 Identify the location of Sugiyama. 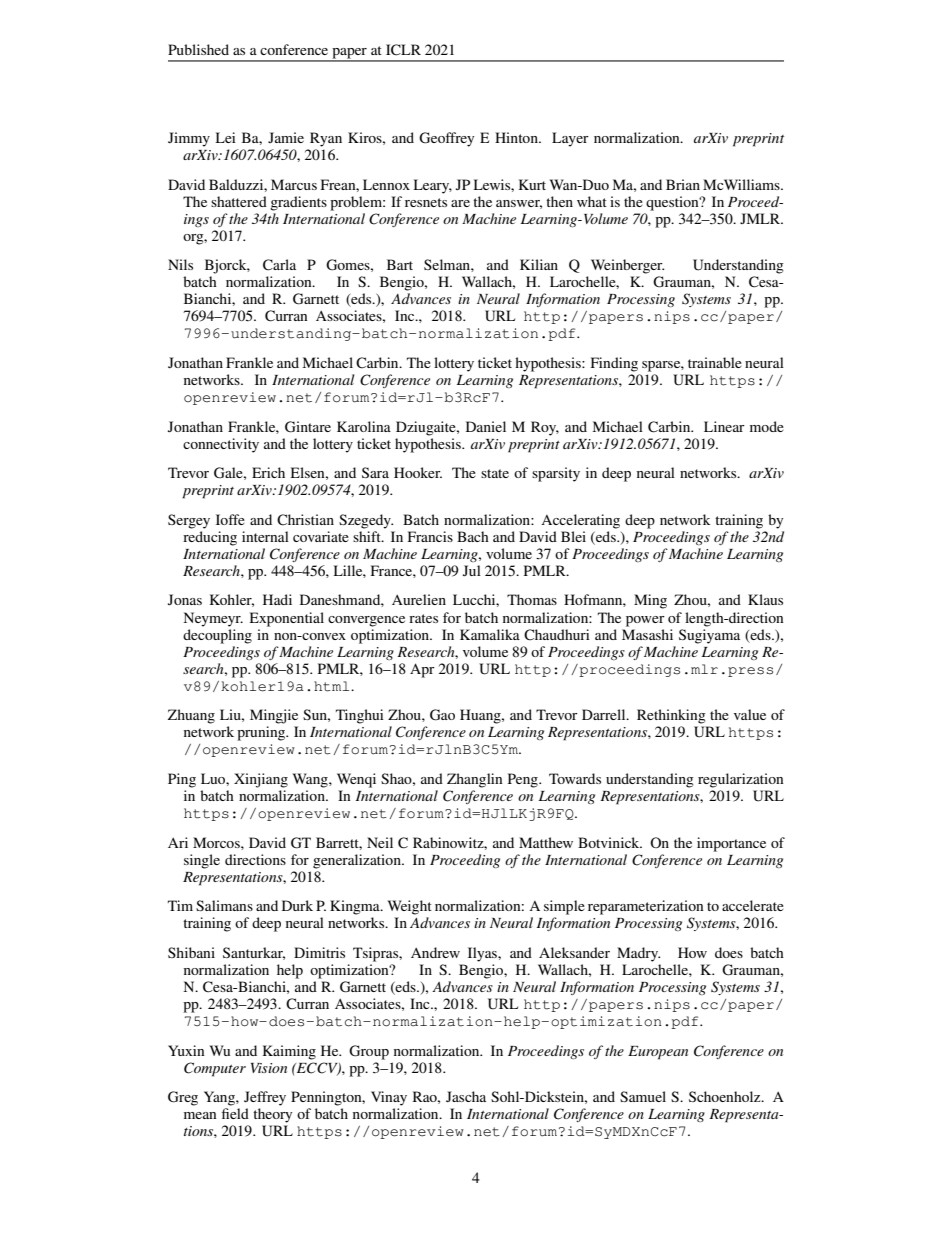
(709, 636).
